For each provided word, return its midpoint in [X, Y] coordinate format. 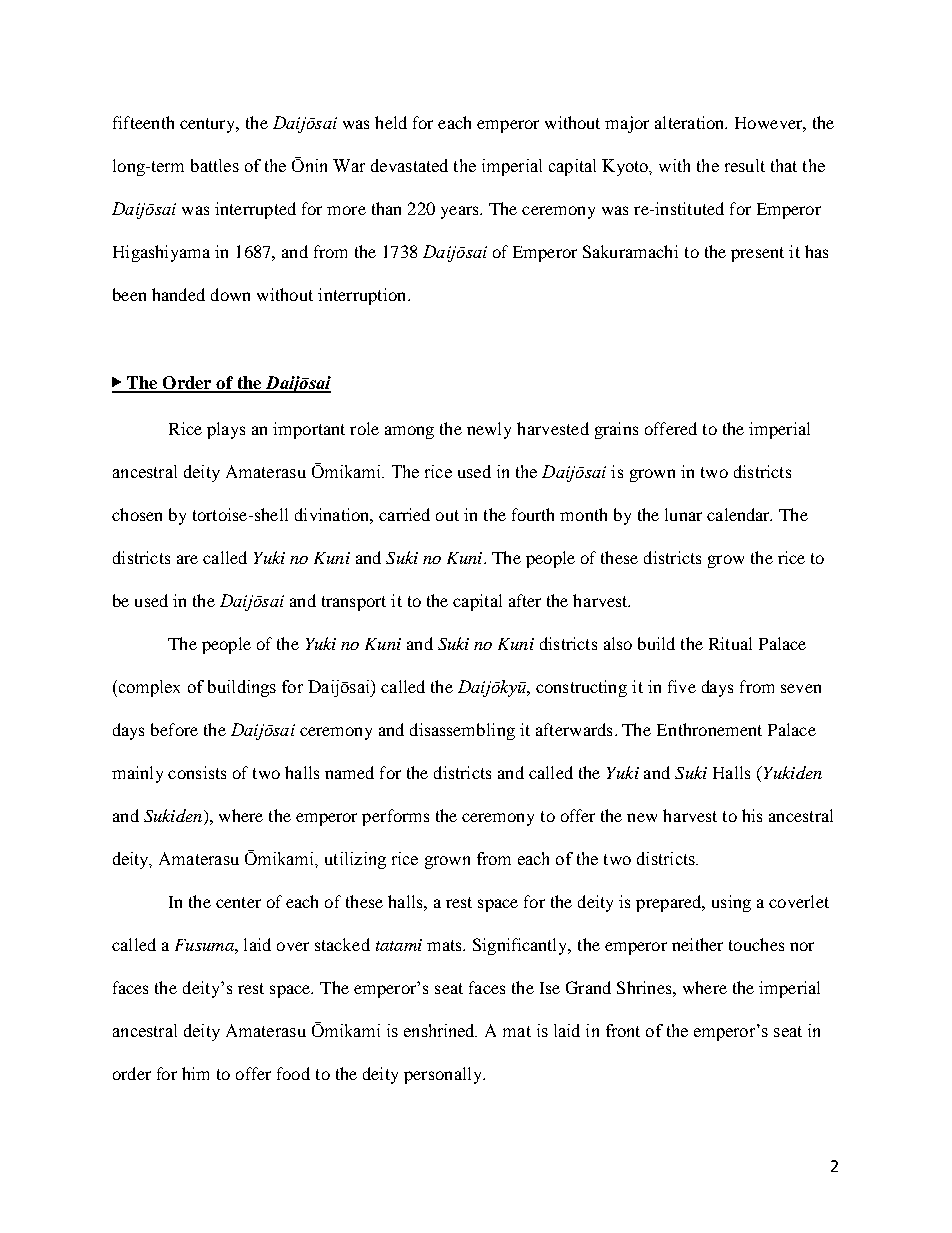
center [238, 902]
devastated [409, 165]
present [757, 254]
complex [148, 688]
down [230, 294]
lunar [683, 514]
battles [215, 165]
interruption [363, 296]
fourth [533, 514]
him [195, 1073]
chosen [137, 514]
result [745, 165]
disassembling [462, 731]
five [682, 686]
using [731, 903]
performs [395, 817]
